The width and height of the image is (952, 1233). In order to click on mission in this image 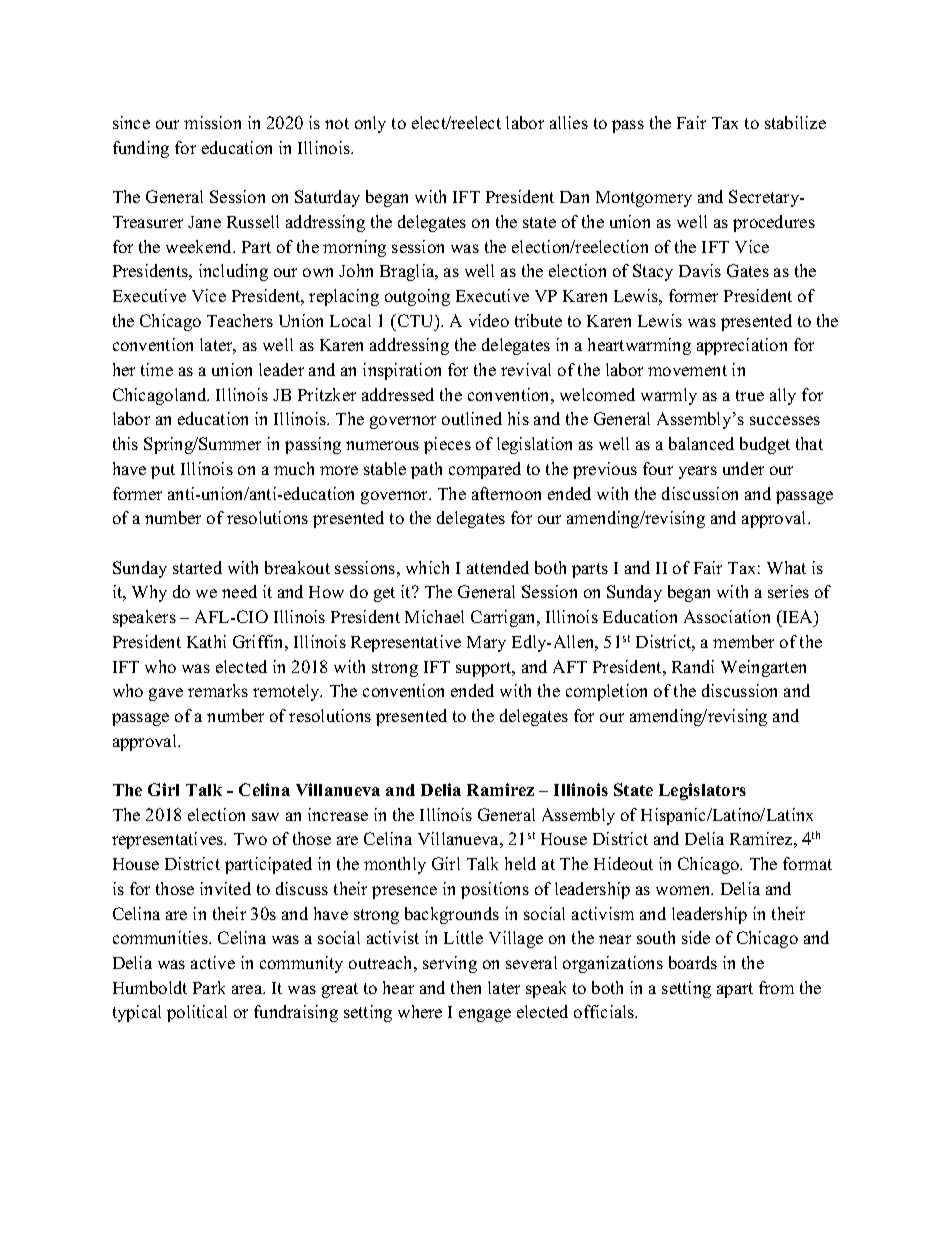, I will do `click(212, 122)`.
